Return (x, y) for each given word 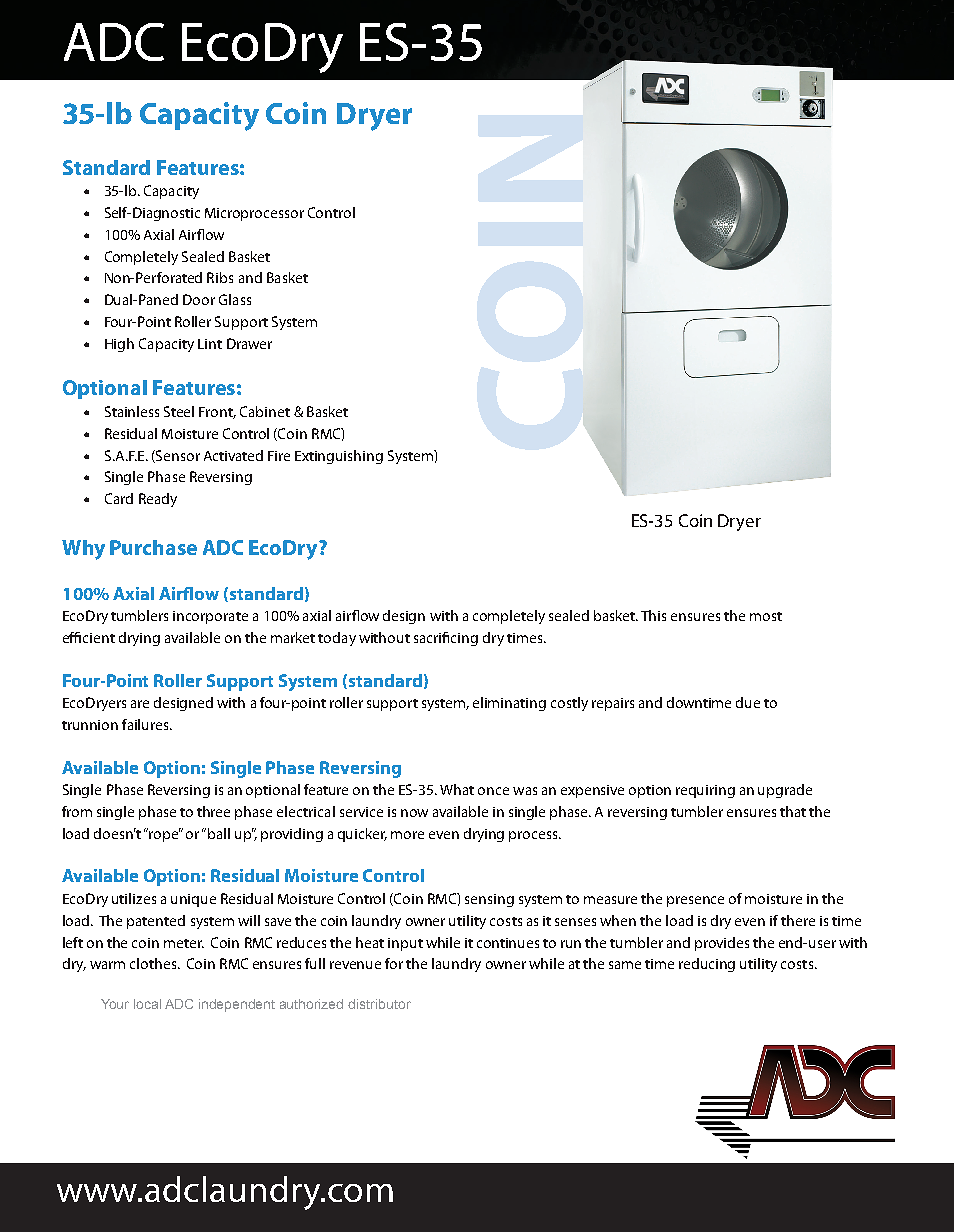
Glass (235, 299)
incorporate (210, 617)
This (653, 615)
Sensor (177, 456)
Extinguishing (339, 457)
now (414, 813)
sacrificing (446, 639)
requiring (705, 791)
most (766, 616)
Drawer (249, 343)
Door (199, 299)
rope (163, 835)
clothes (154, 963)
